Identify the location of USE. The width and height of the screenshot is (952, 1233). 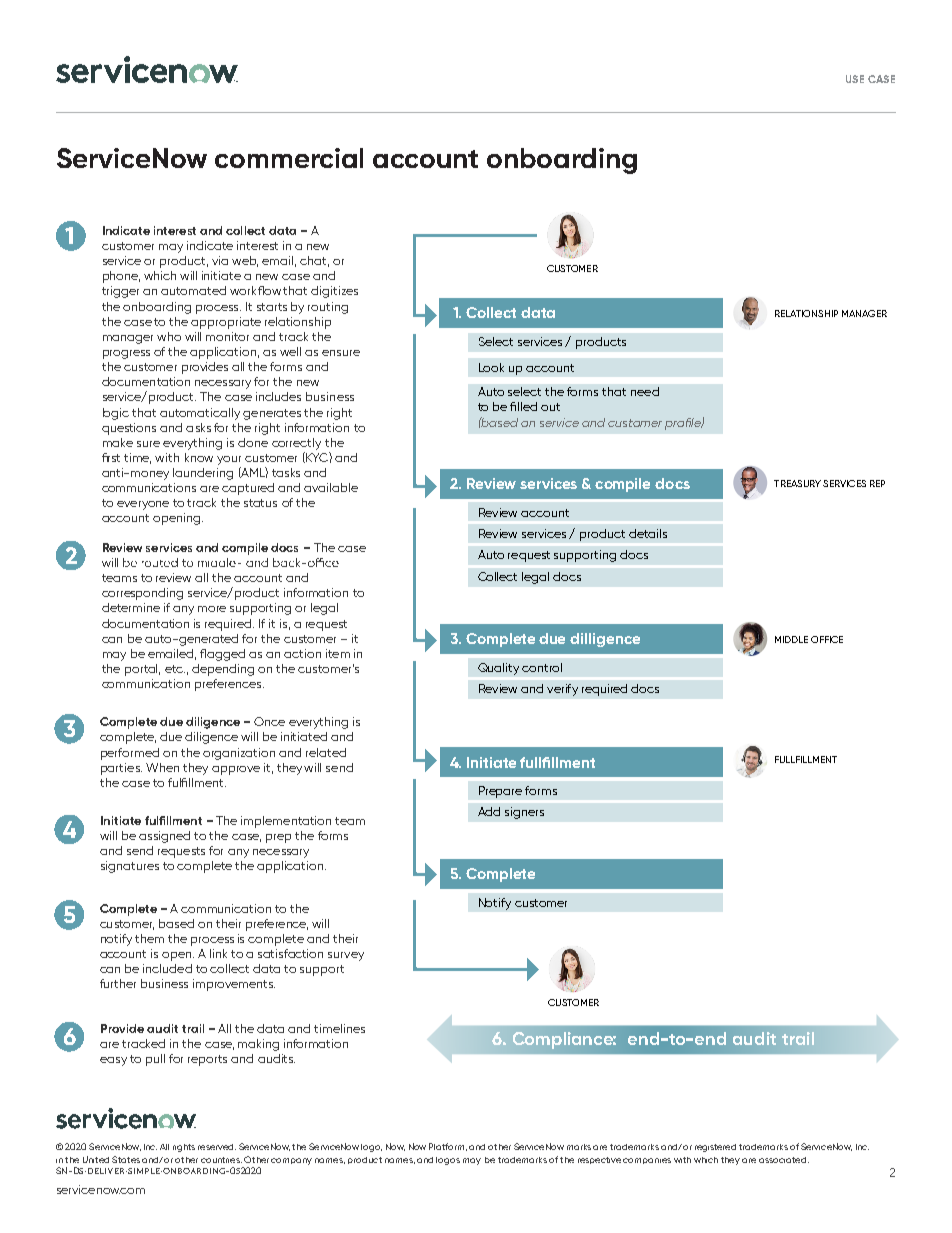
(855, 79).
